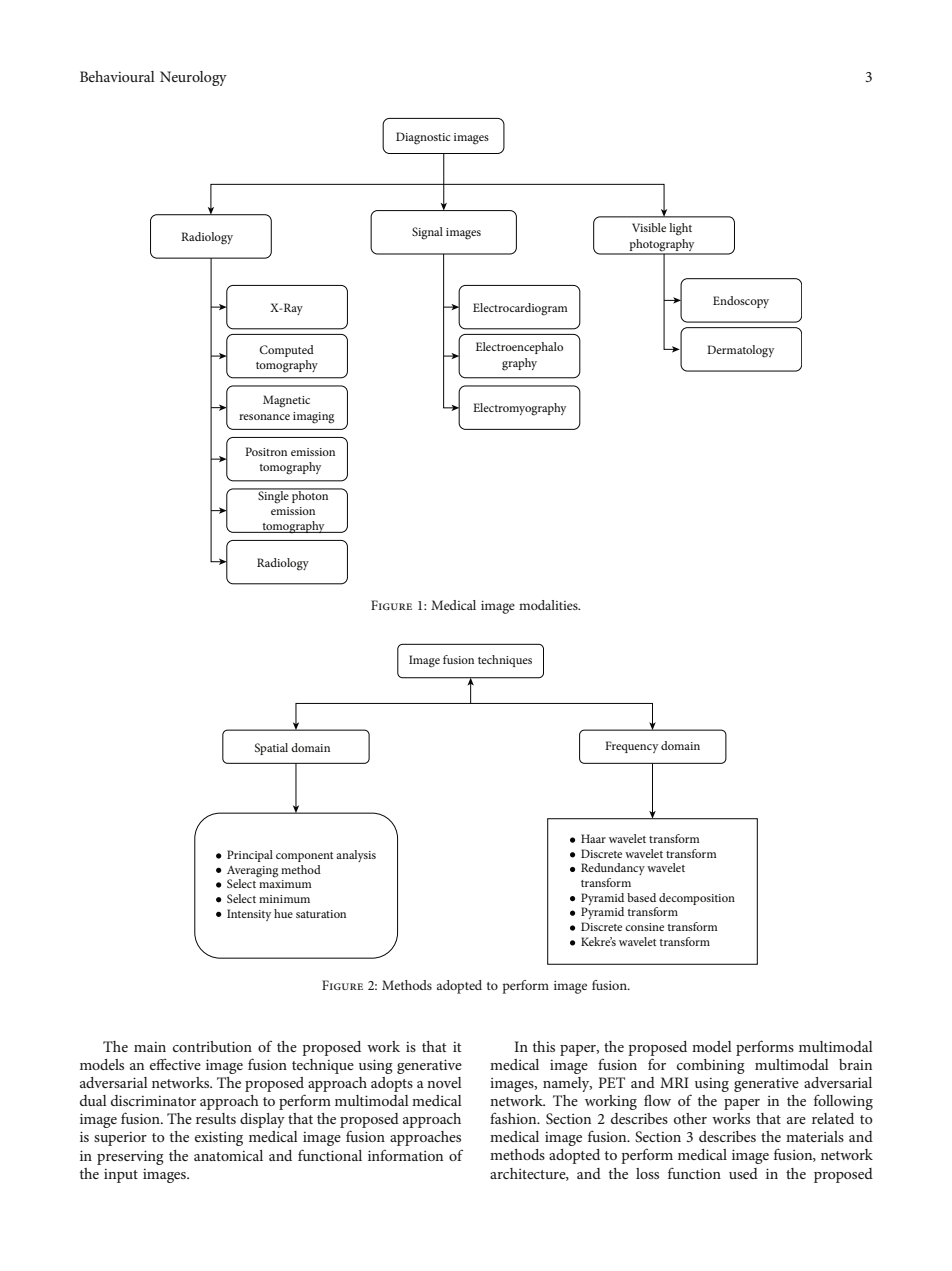 The image size is (952, 1271). What do you see at coordinates (631, 747) in the document?
I see `Frequency` at bounding box center [631, 747].
